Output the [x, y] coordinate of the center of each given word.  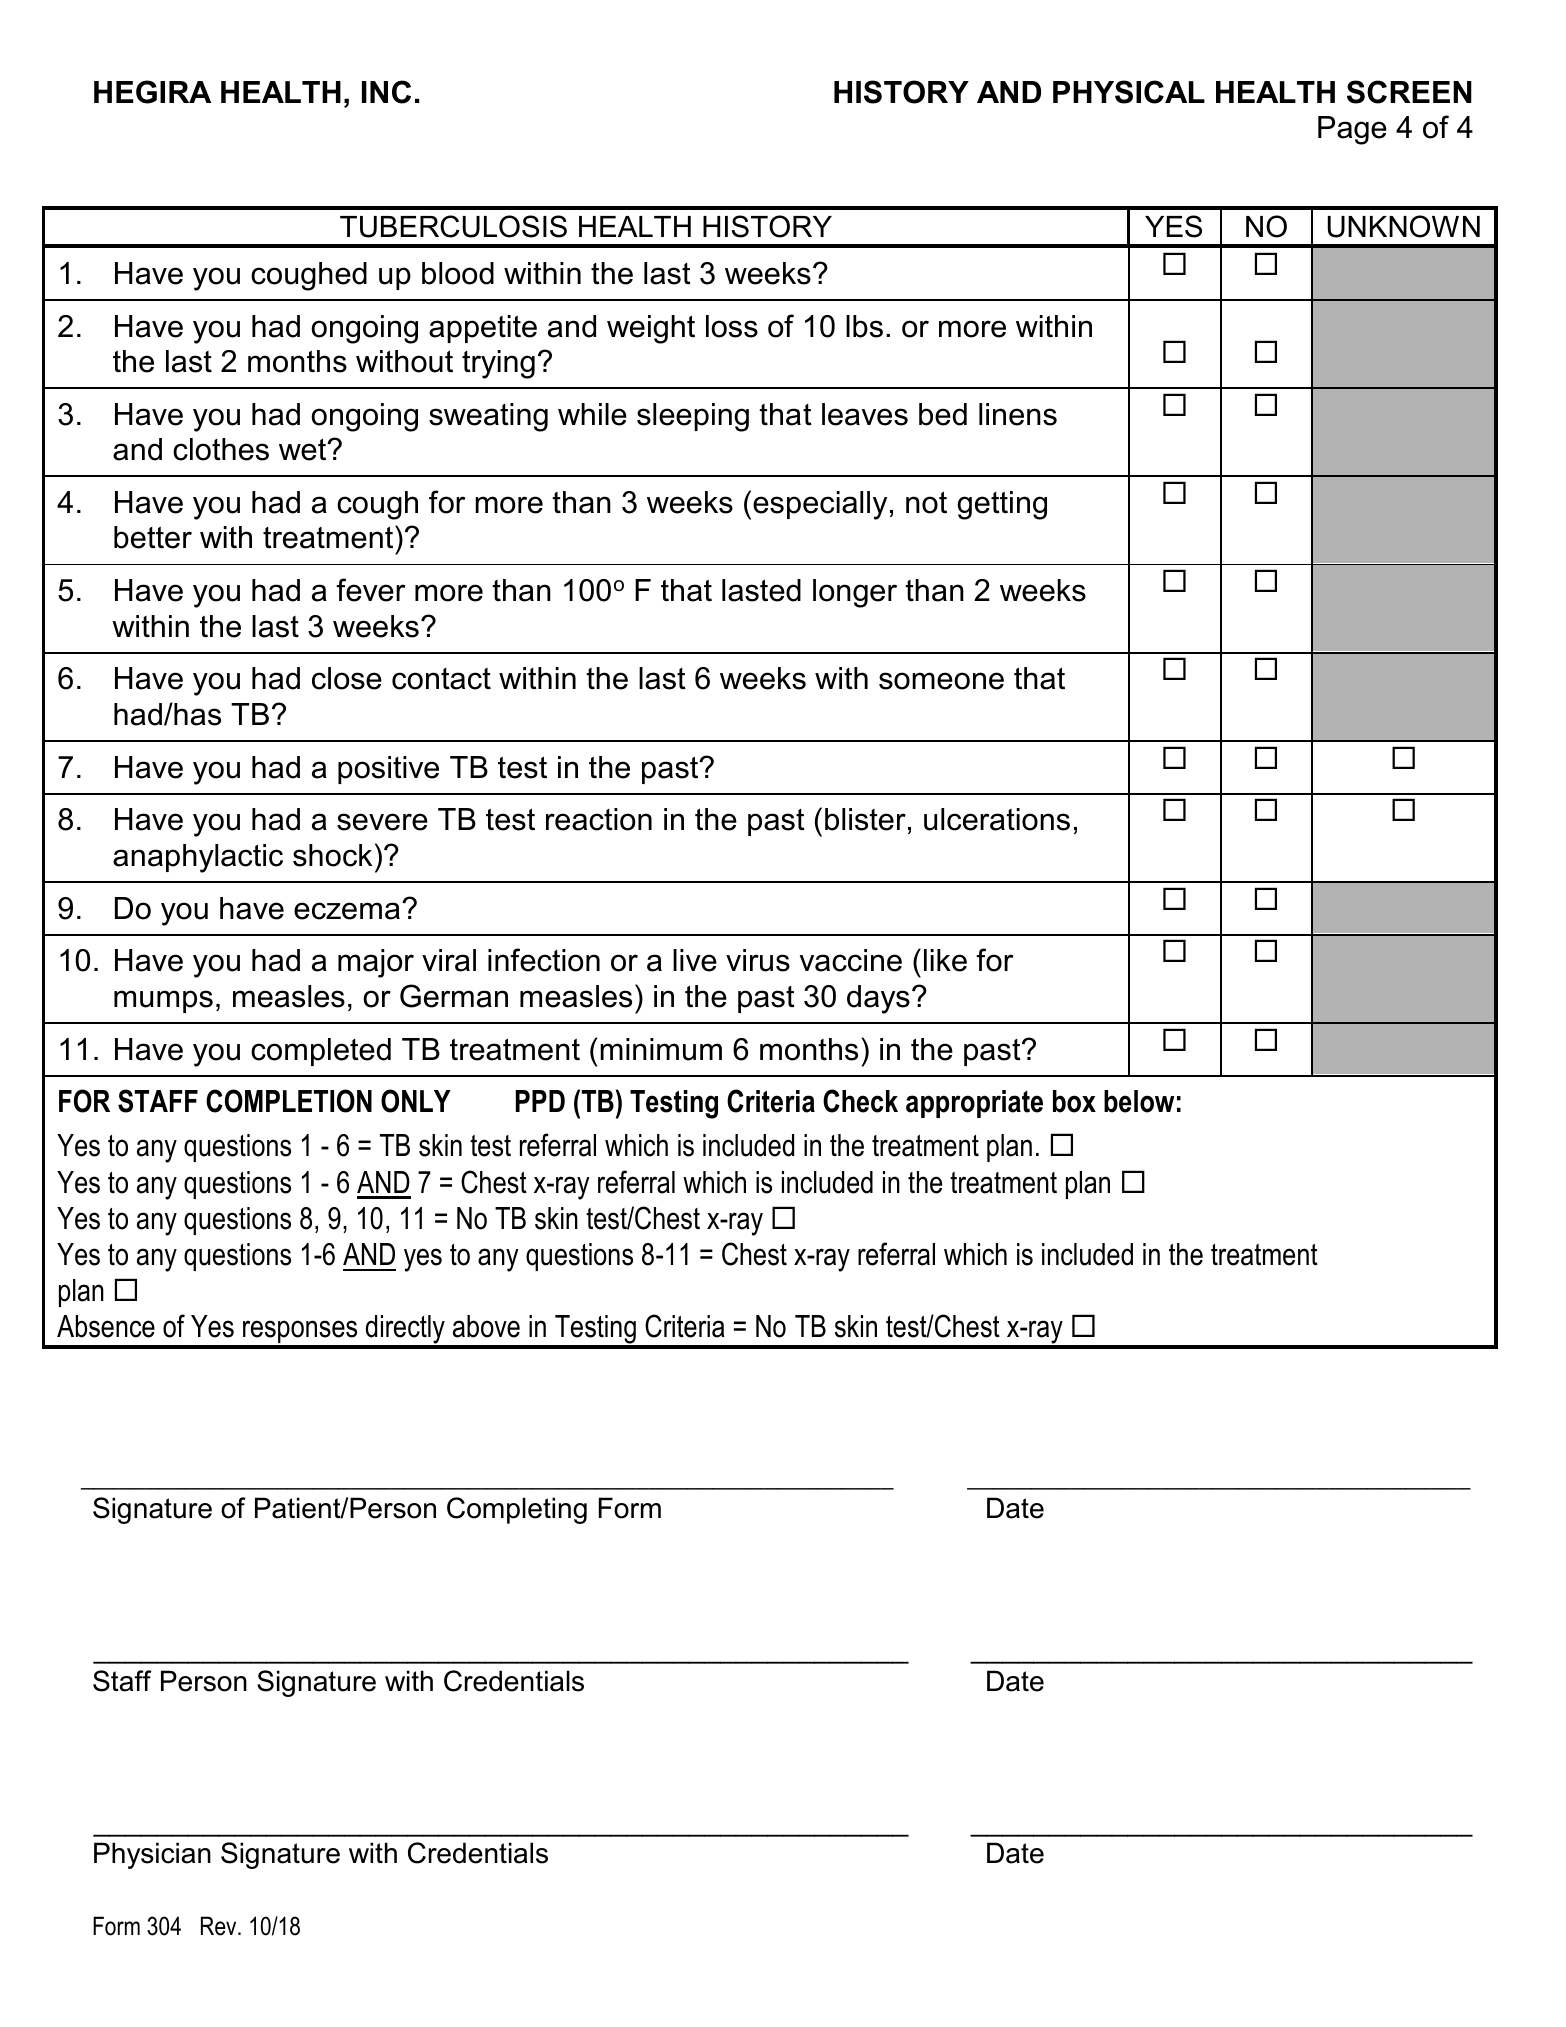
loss [732, 326]
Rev [220, 1926]
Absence [106, 1326]
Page [1352, 130]
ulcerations [997, 819]
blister [865, 819]
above [486, 1326]
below [1139, 1101]
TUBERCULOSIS [453, 226]
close [347, 678]
